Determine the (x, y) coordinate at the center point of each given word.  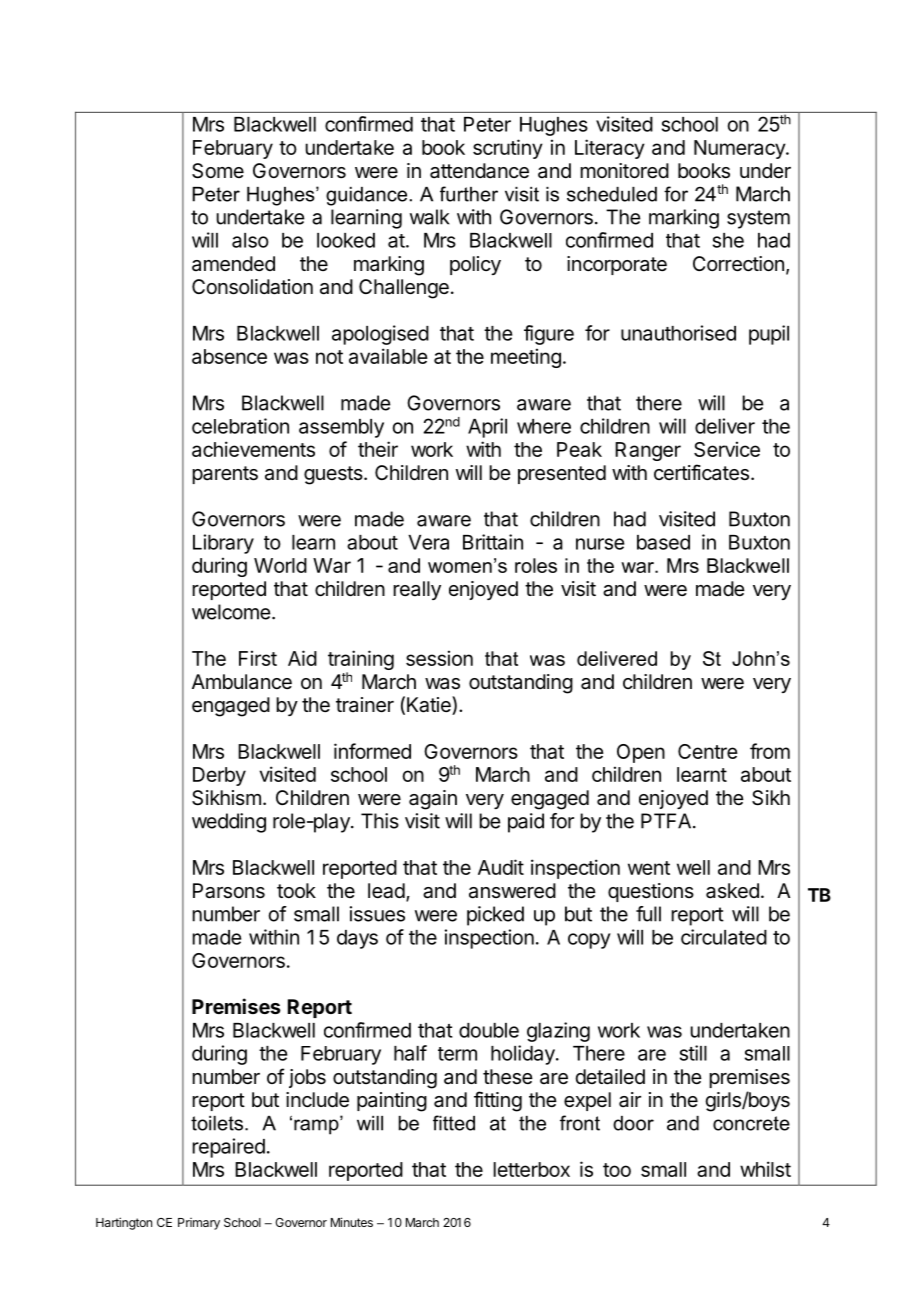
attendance (479, 171)
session (439, 658)
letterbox (531, 1169)
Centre (708, 751)
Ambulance (242, 681)
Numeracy (740, 149)
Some (218, 171)
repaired (228, 1148)
